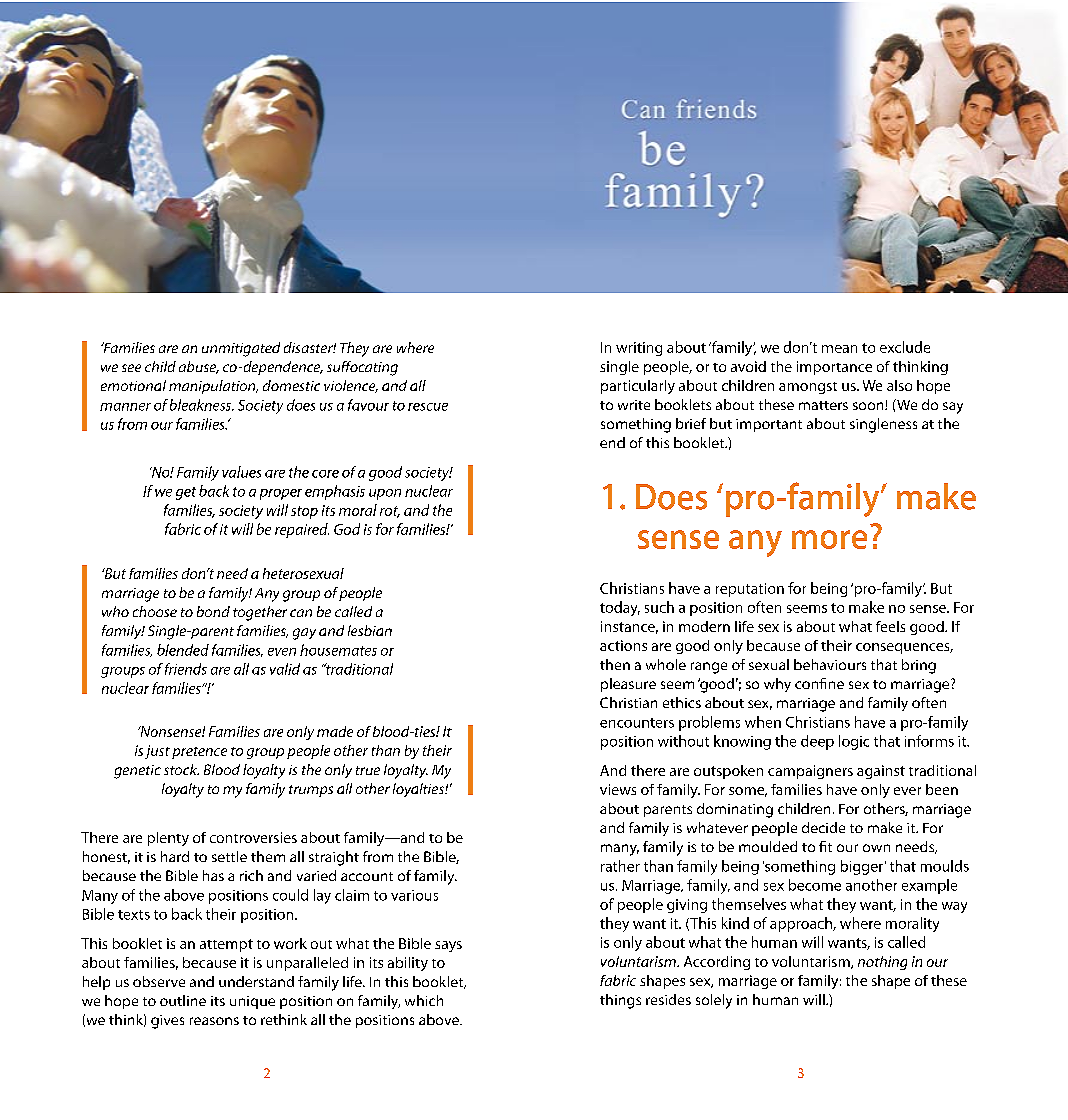 The width and height of the page is (1068, 1120). I want to click on abuse, so click(199, 367).
